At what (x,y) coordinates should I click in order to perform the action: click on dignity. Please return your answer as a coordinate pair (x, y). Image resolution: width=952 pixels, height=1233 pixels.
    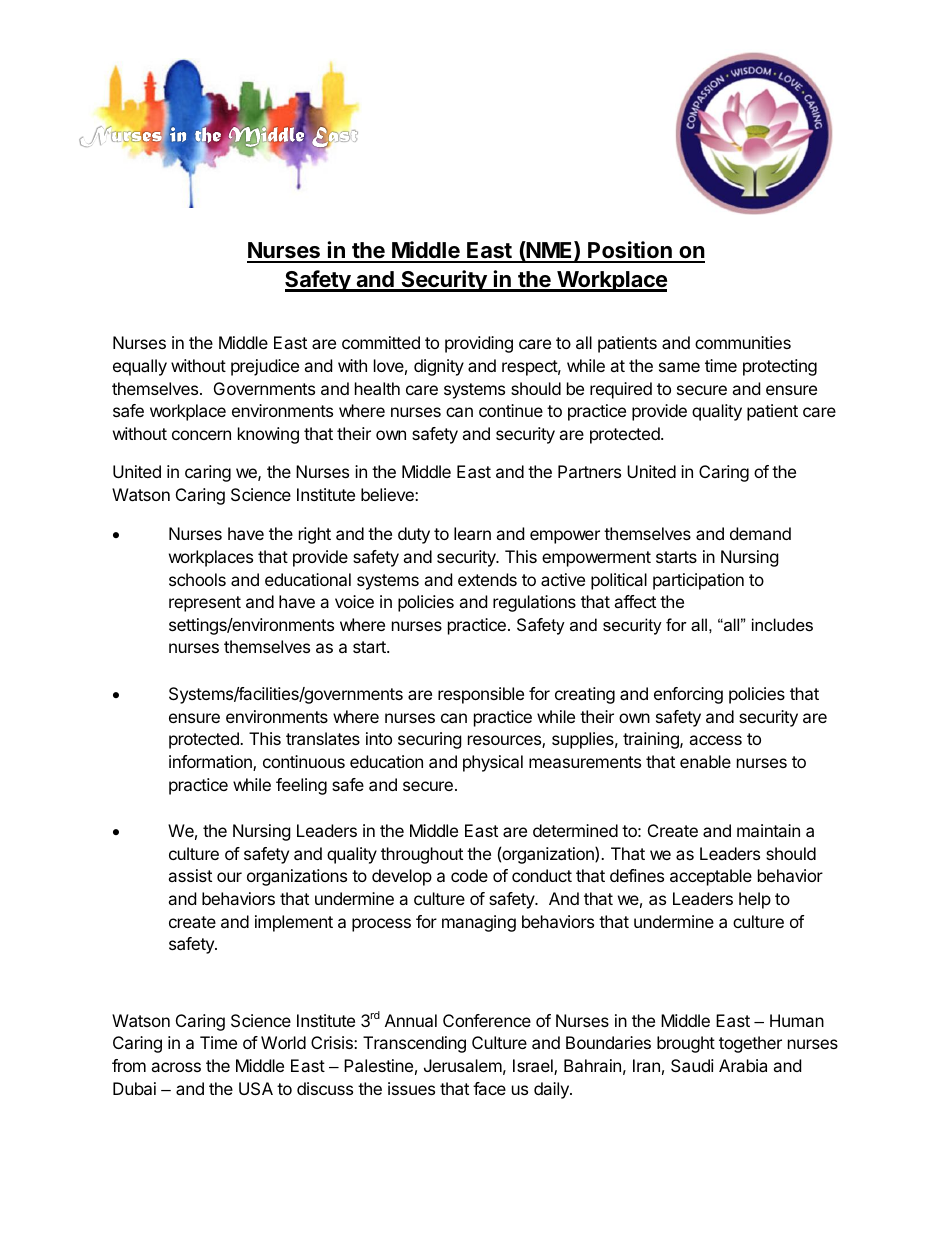
    Looking at the image, I should click on (439, 367).
